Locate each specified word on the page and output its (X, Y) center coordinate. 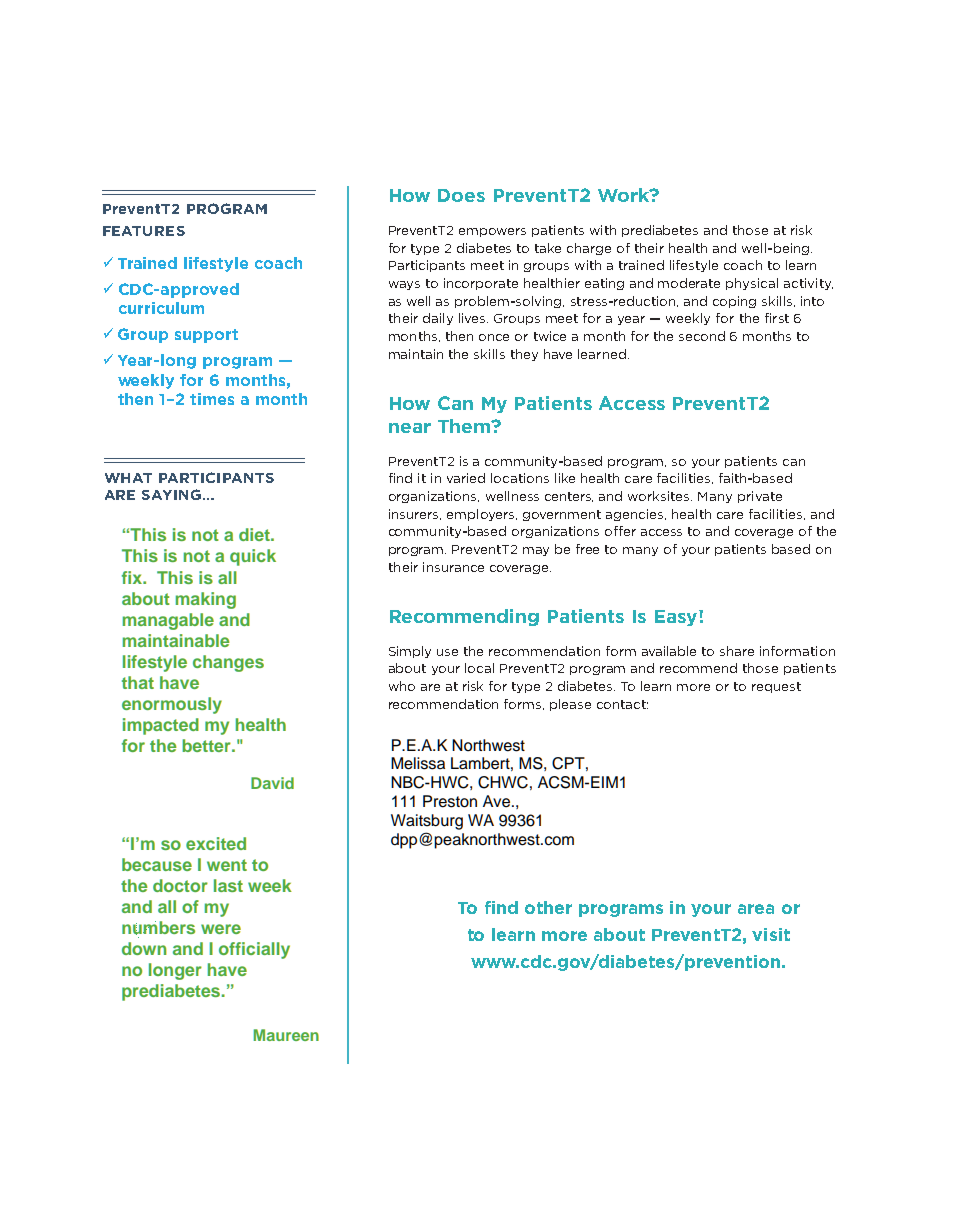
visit (771, 934)
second (702, 336)
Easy (677, 618)
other (548, 907)
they (524, 355)
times (212, 399)
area (756, 909)
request (776, 687)
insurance (453, 567)
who (402, 686)
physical (752, 284)
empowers (492, 232)
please (570, 705)
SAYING (171, 494)
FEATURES (144, 231)
